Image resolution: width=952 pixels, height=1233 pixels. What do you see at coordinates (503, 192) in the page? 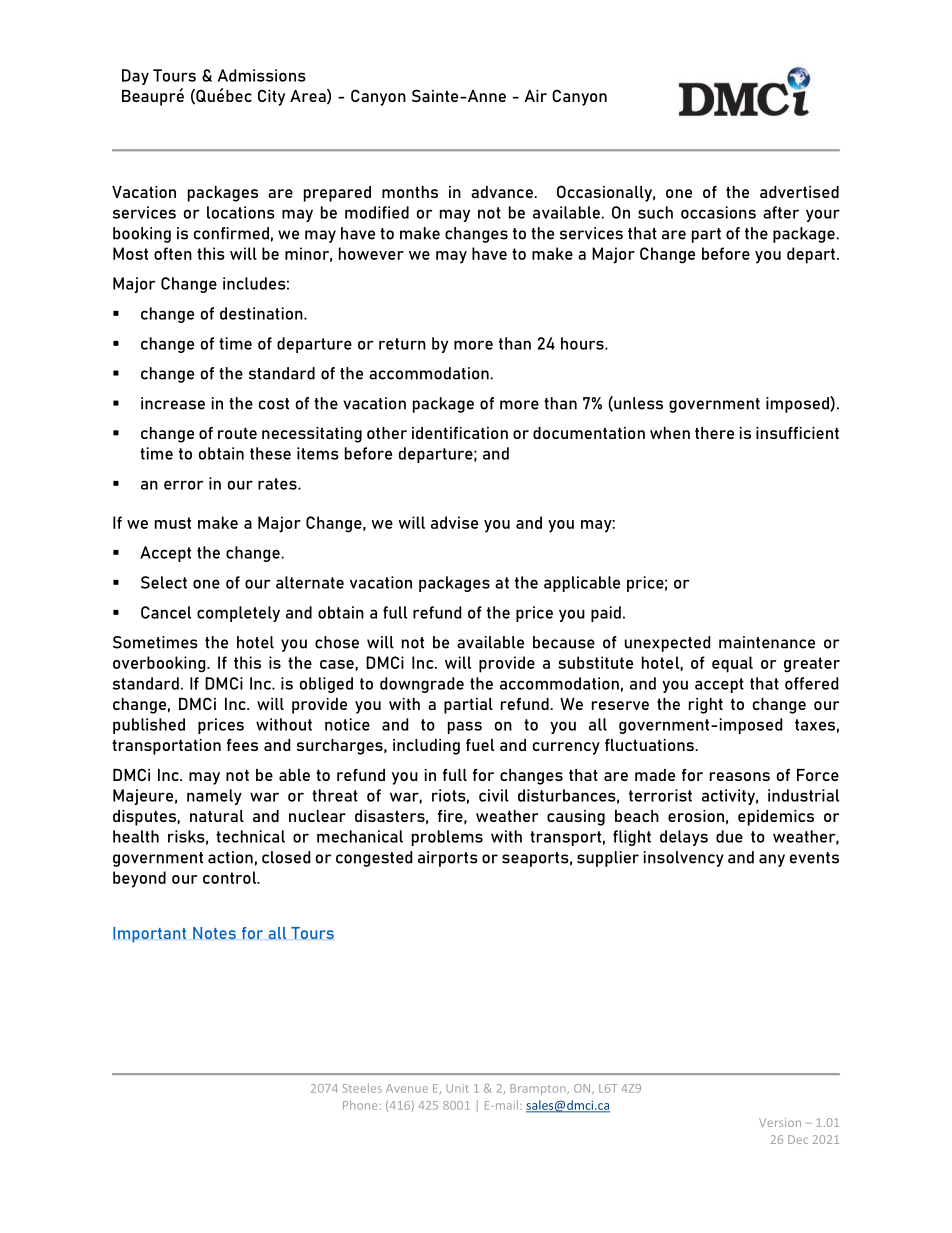
I see `advance` at bounding box center [503, 192].
